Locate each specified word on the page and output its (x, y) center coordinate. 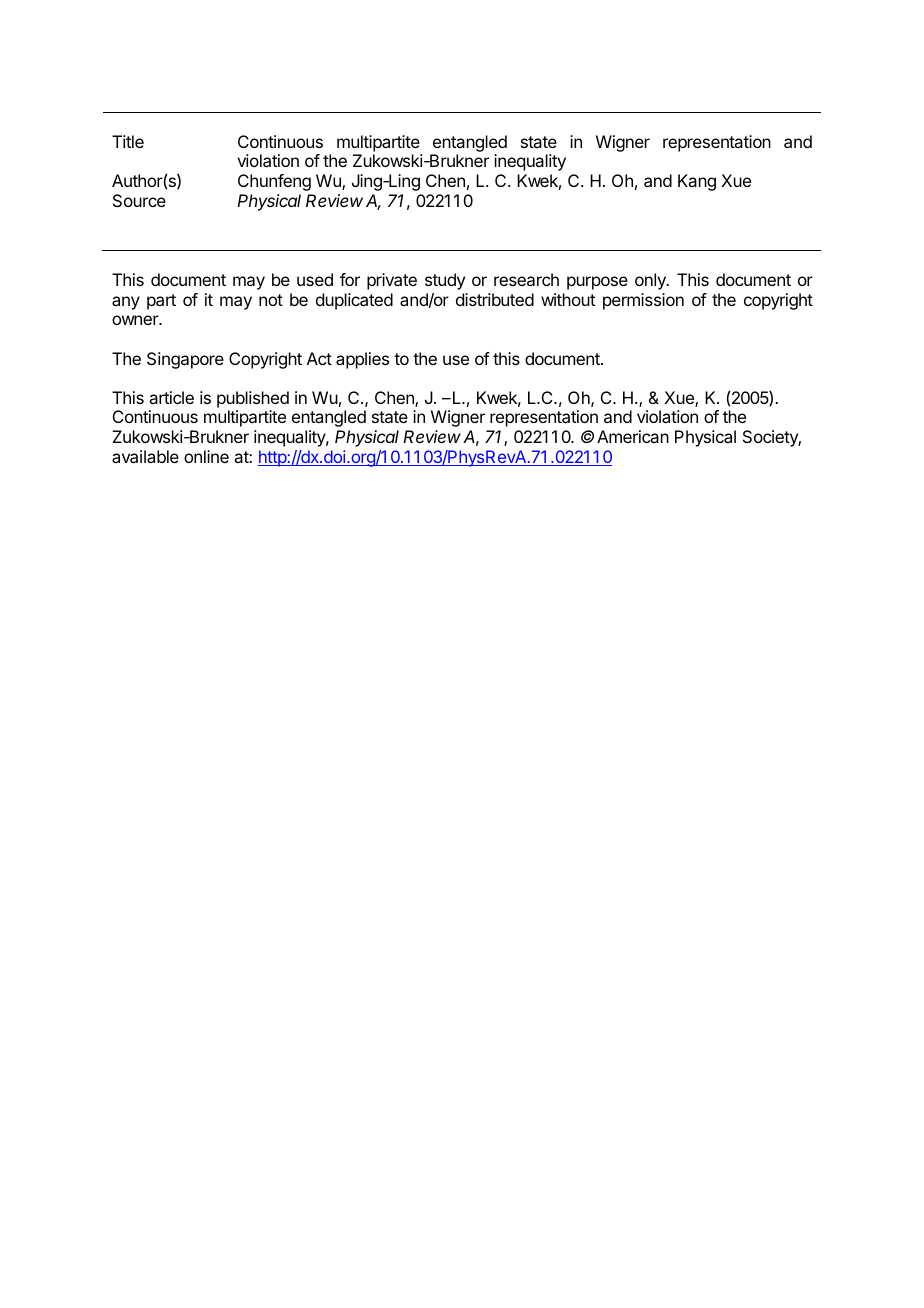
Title (128, 141)
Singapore (185, 360)
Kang (697, 182)
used (315, 279)
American (633, 436)
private (392, 281)
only (651, 281)
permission (643, 301)
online (206, 456)
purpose (597, 283)
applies (362, 360)
